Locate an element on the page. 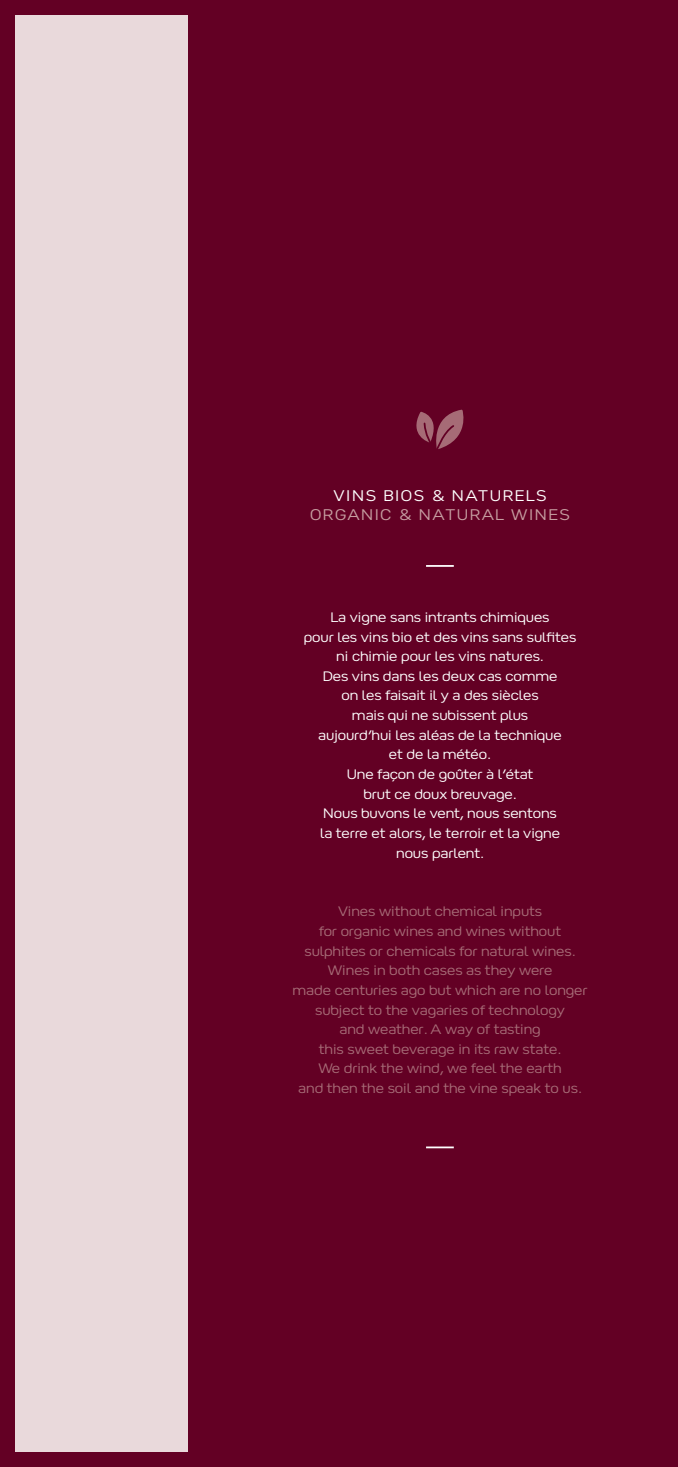  then is located at coordinates (342, 1088).
